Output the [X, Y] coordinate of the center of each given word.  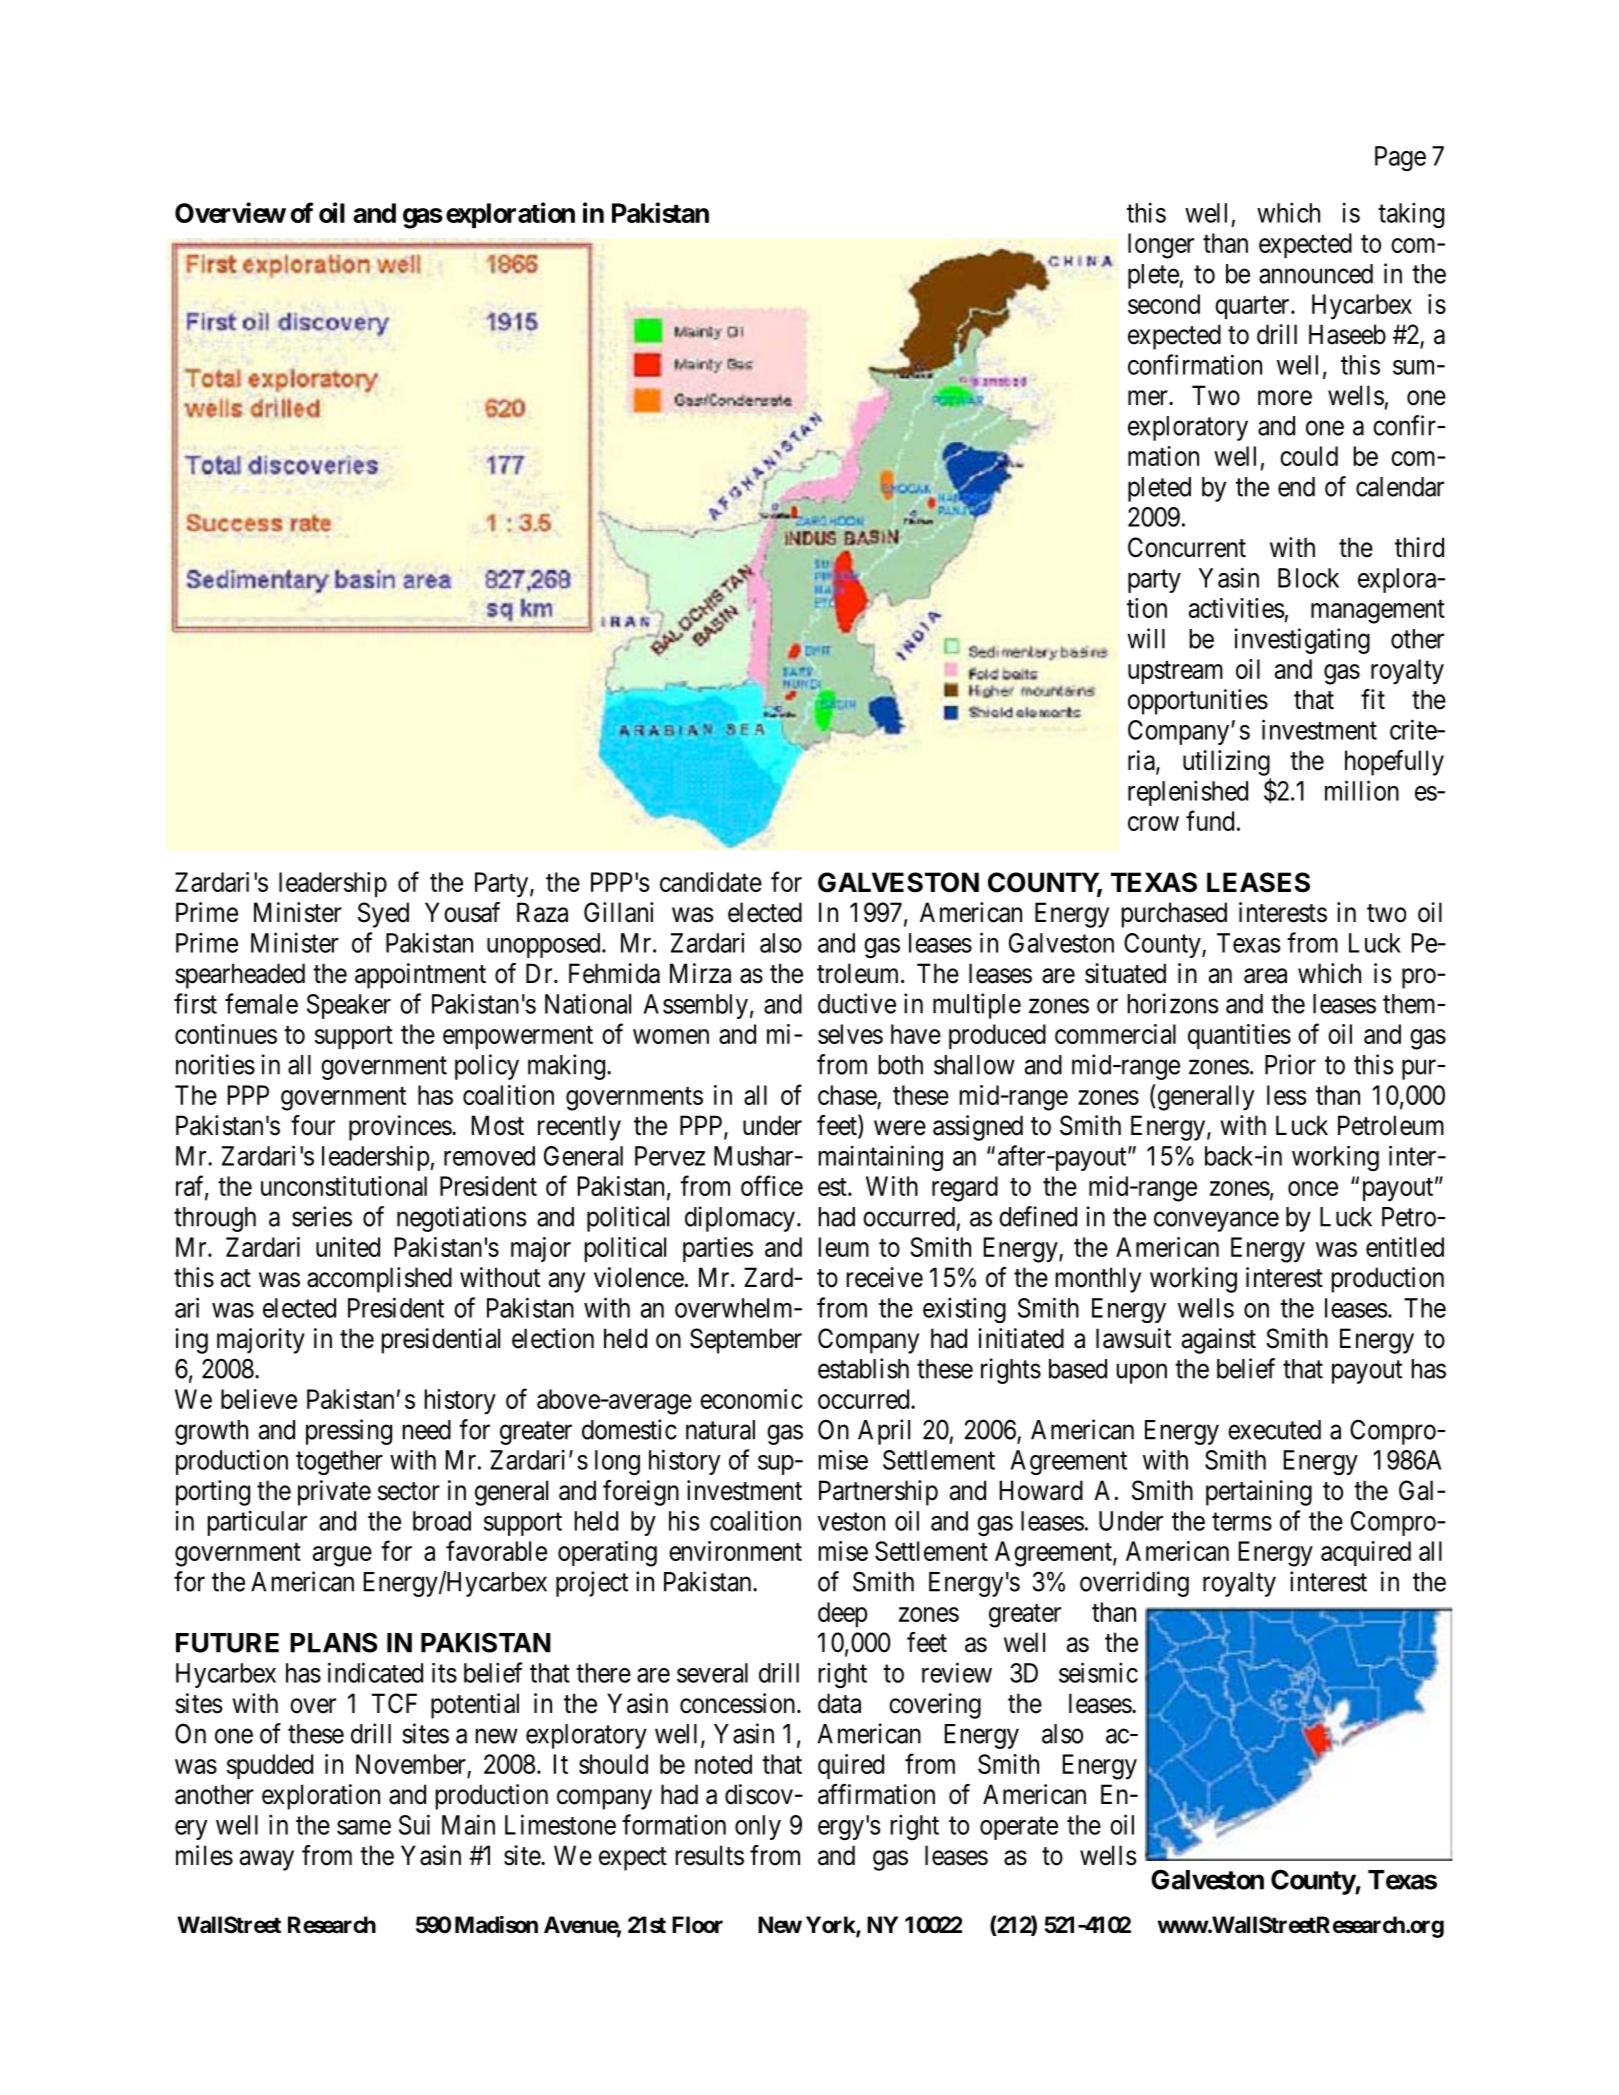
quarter [1253, 307]
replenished [1188, 793]
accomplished [379, 1280]
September [746, 1341]
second [1164, 304]
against [1219, 1341]
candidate [711, 882]
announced [1316, 274]
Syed [383, 915]
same [364, 1827]
